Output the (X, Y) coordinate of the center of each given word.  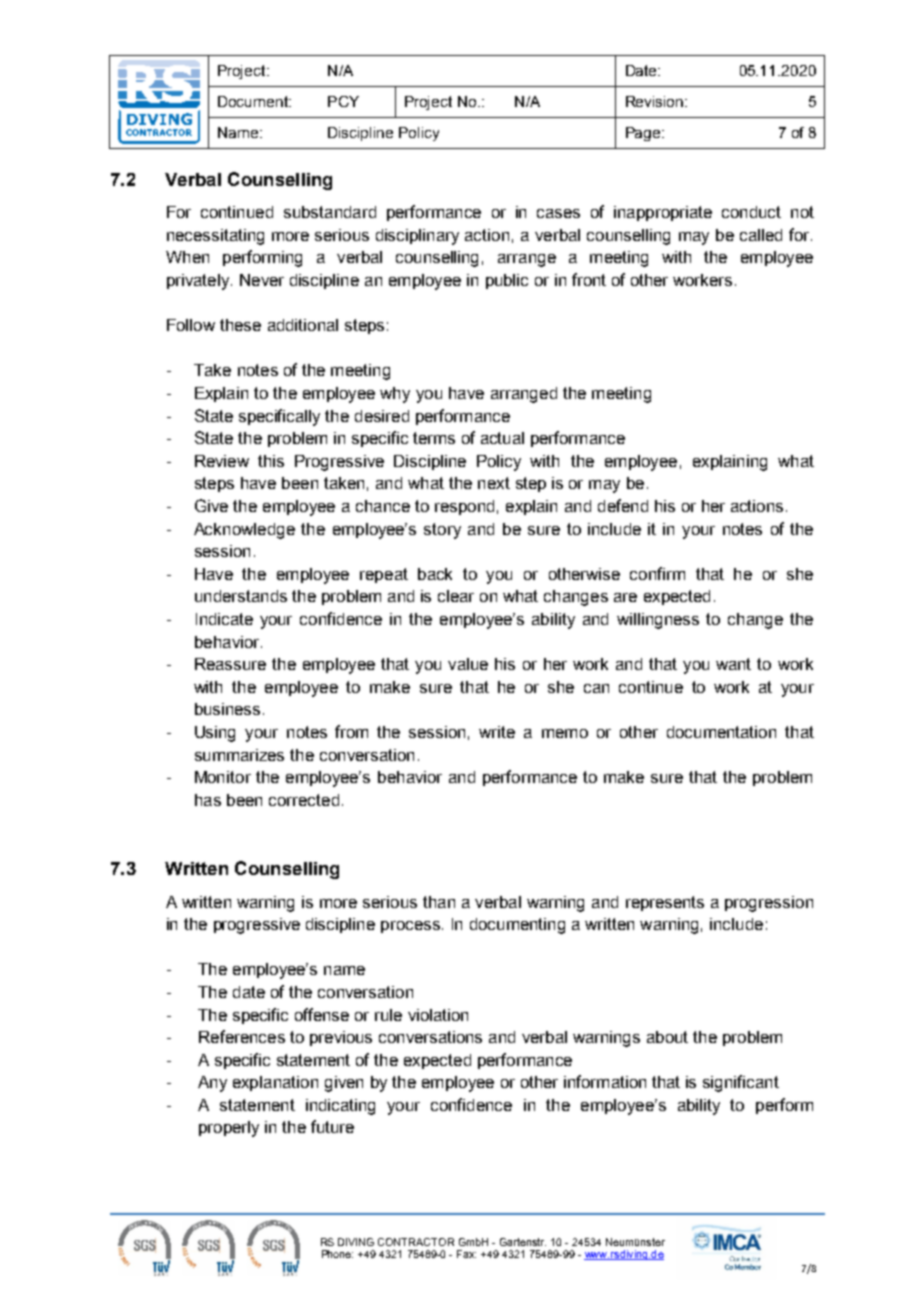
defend (623, 505)
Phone (337, 1254)
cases (558, 213)
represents (665, 903)
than (439, 902)
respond (464, 507)
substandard (330, 212)
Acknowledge (244, 531)
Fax (466, 1254)
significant (741, 1083)
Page (644, 134)
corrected (304, 800)
